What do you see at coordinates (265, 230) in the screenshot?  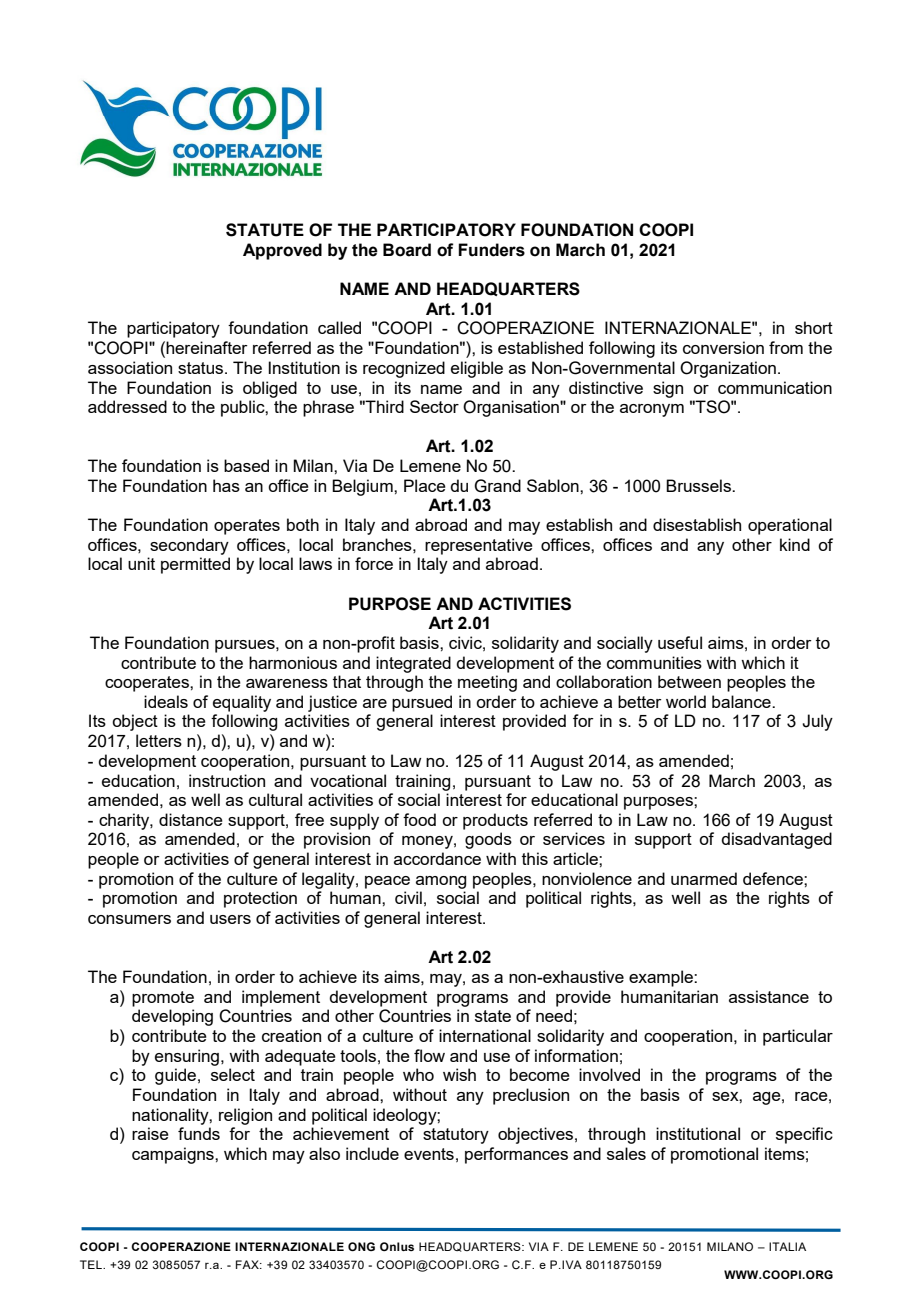 I see `STATUTE` at bounding box center [265, 230].
